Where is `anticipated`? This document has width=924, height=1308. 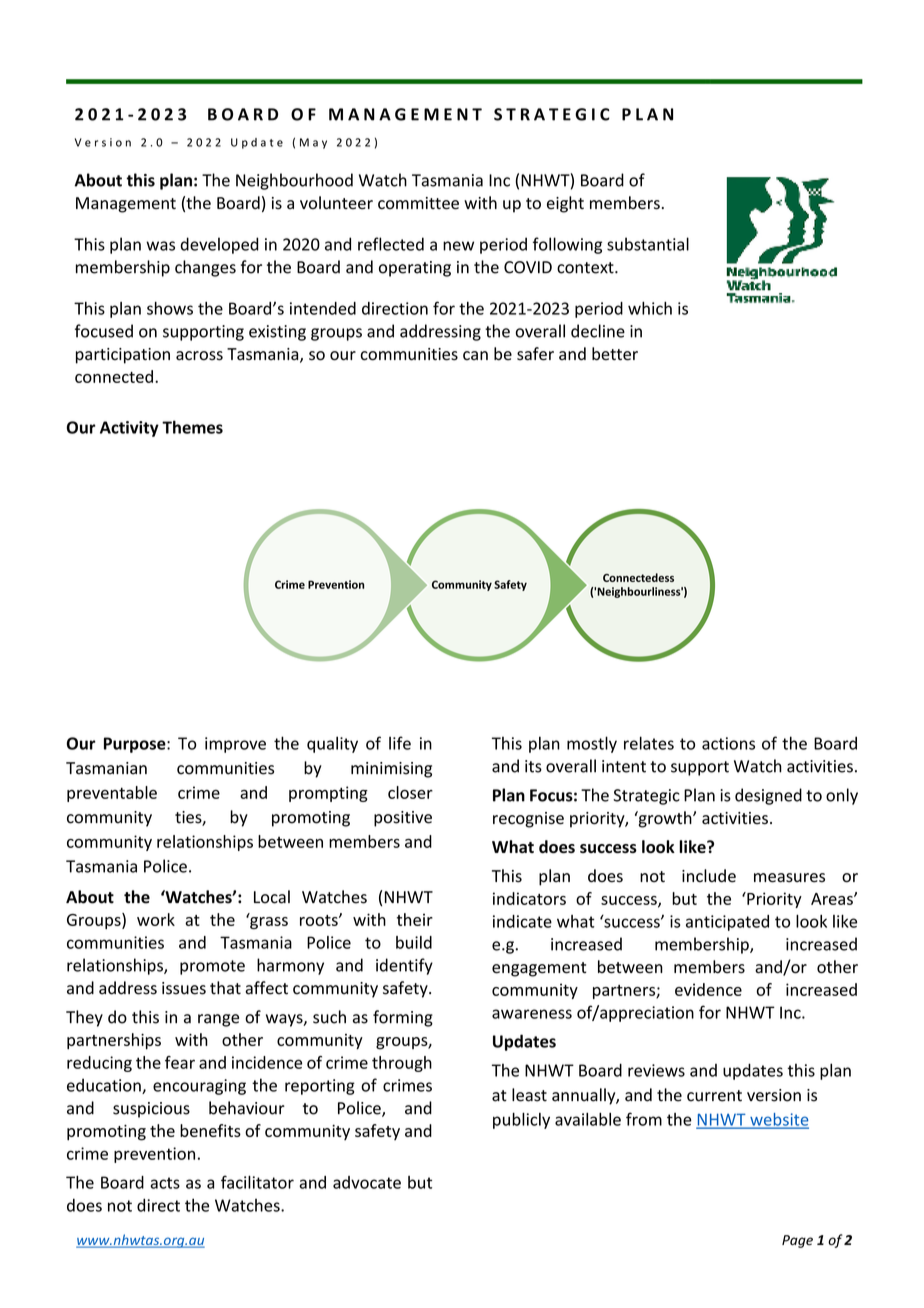
anticipated is located at coordinates (727, 923).
